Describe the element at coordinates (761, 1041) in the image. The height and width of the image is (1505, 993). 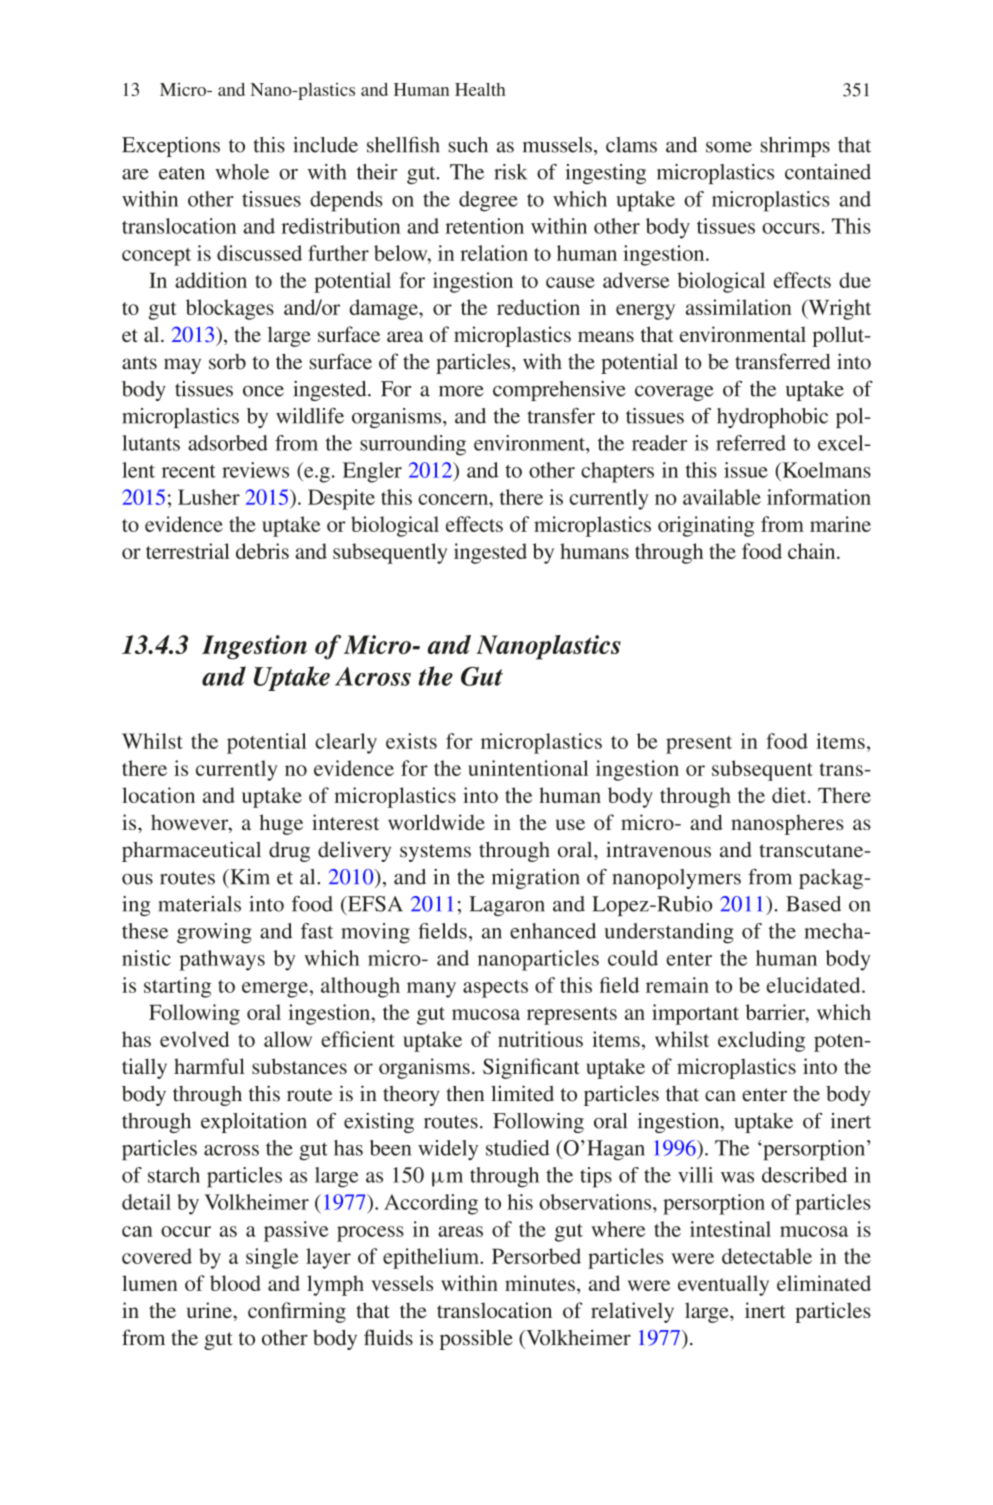
I see `excluding` at that location.
